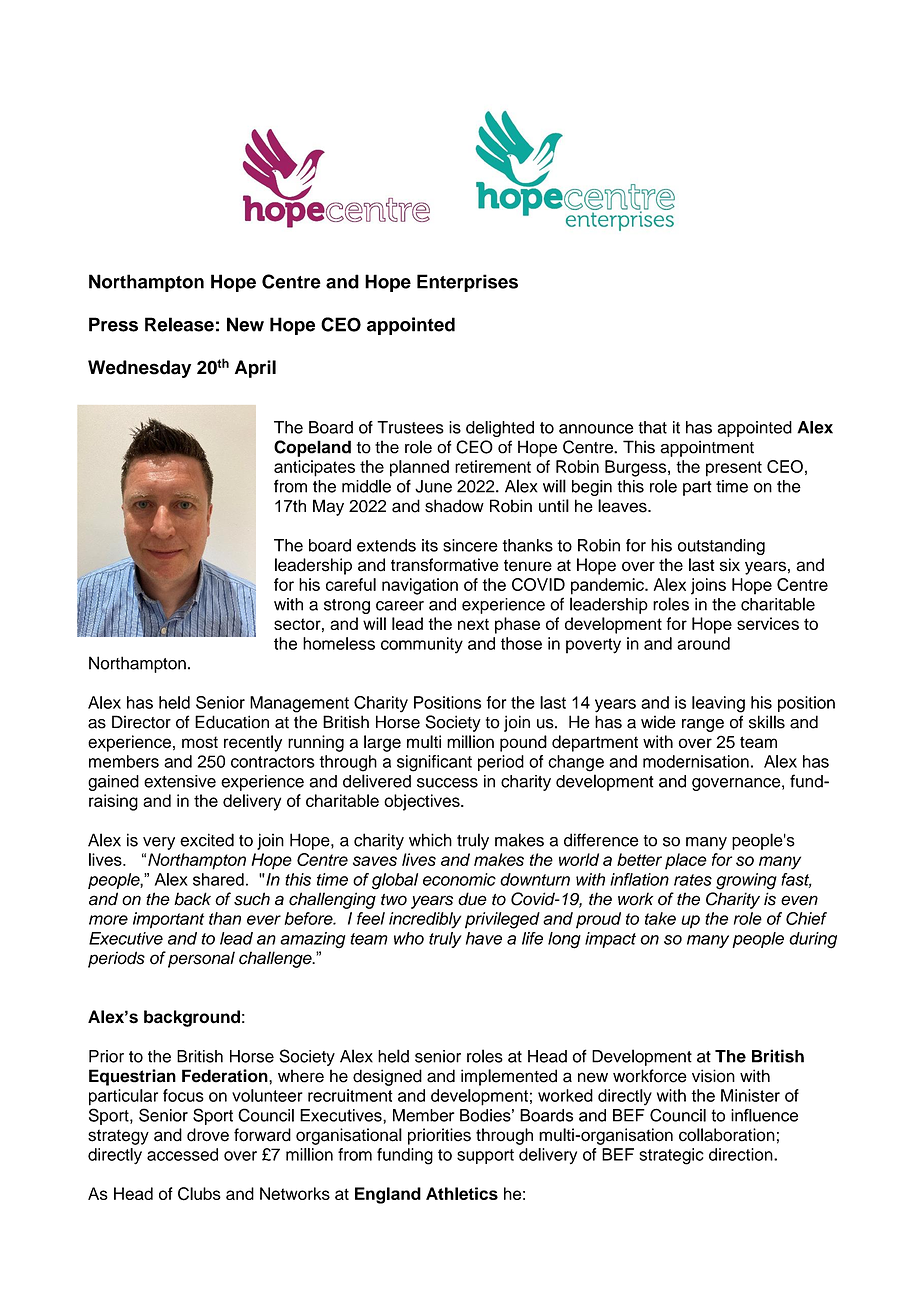 The width and height of the image is (924, 1308). What do you see at coordinates (434, 763) in the image?
I see `significant` at bounding box center [434, 763].
